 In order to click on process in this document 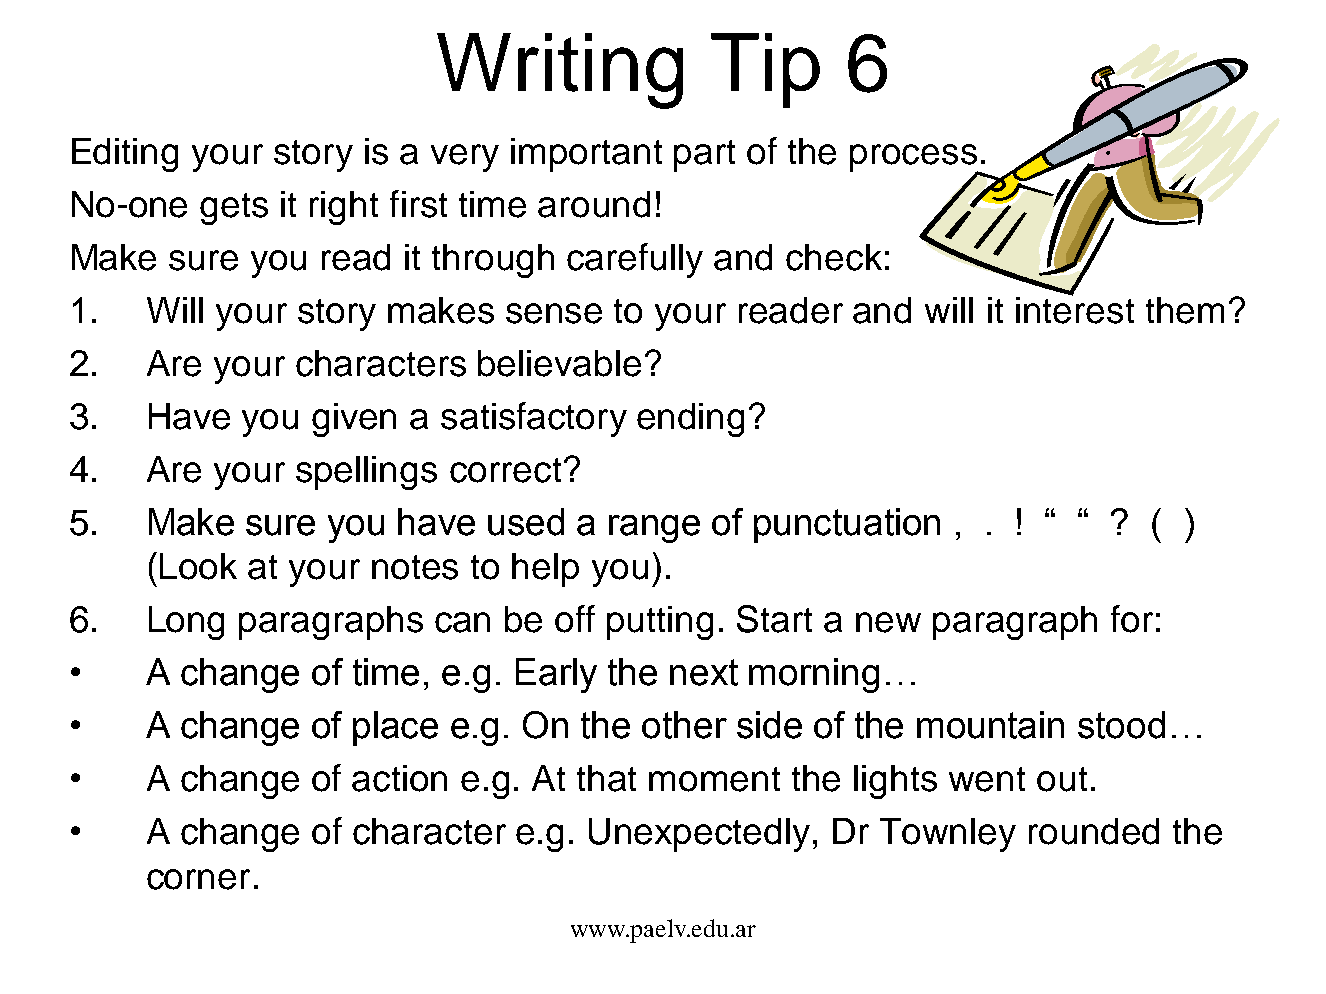, I will do `click(914, 159)`.
